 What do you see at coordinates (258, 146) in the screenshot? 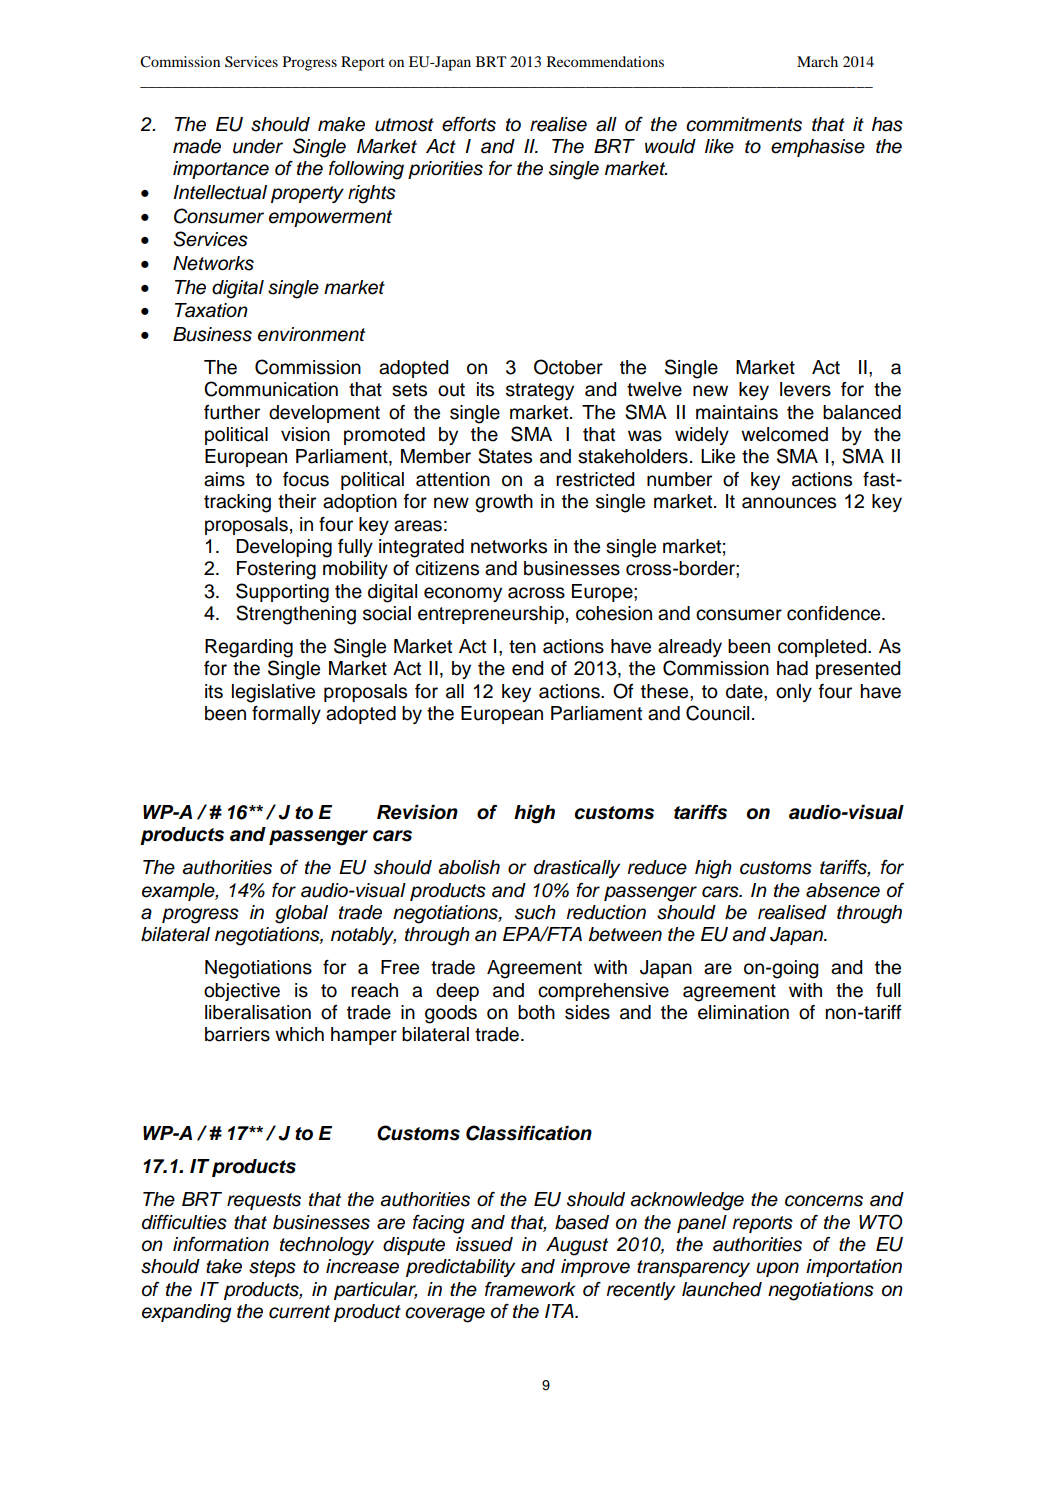
I see `under` at bounding box center [258, 146].
